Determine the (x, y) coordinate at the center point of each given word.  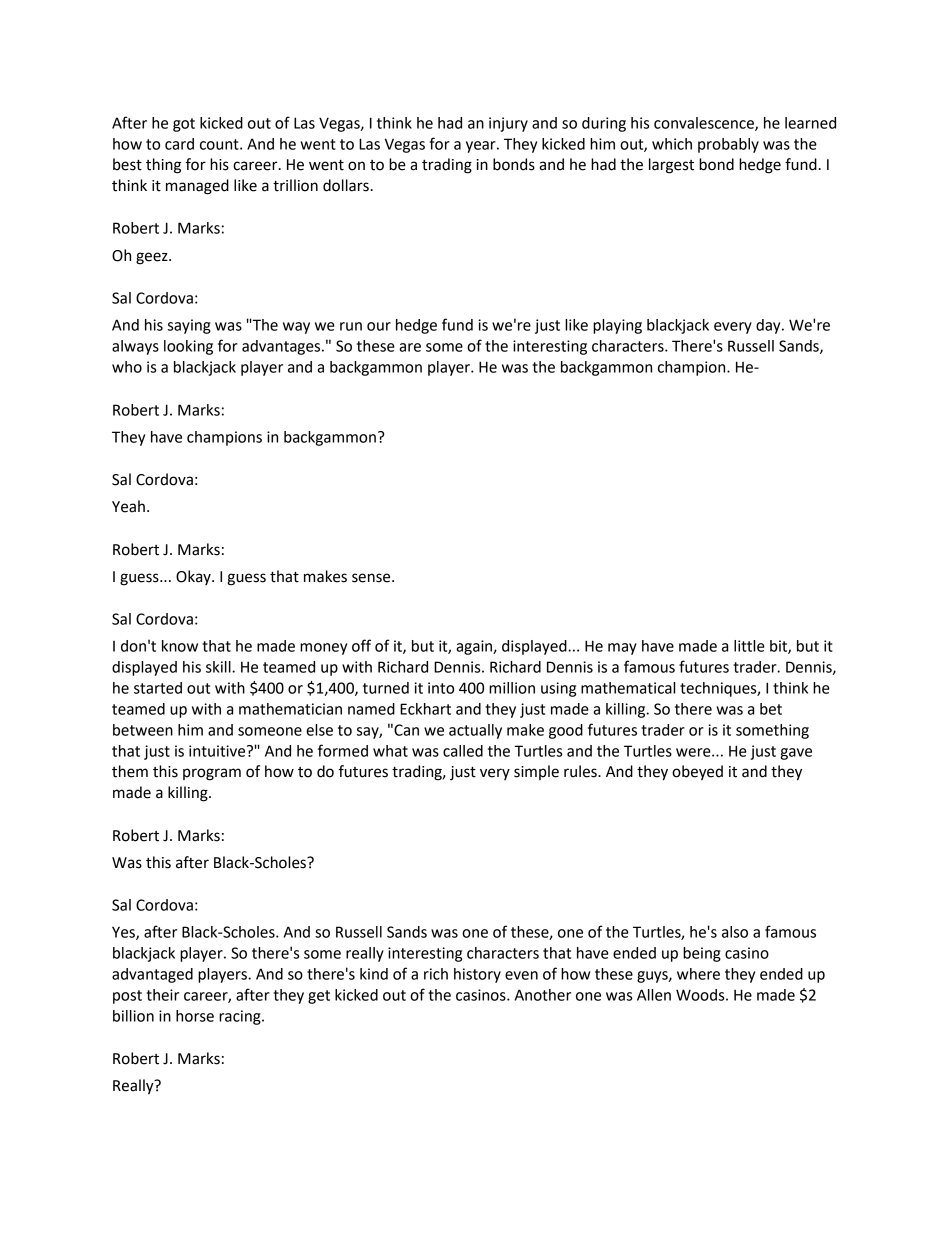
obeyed (697, 773)
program (212, 774)
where (698, 974)
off (361, 645)
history (477, 975)
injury (508, 124)
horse (195, 1016)
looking (188, 347)
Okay (194, 577)
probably (728, 145)
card (179, 144)
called (463, 751)
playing (617, 326)
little (749, 646)
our (379, 326)
